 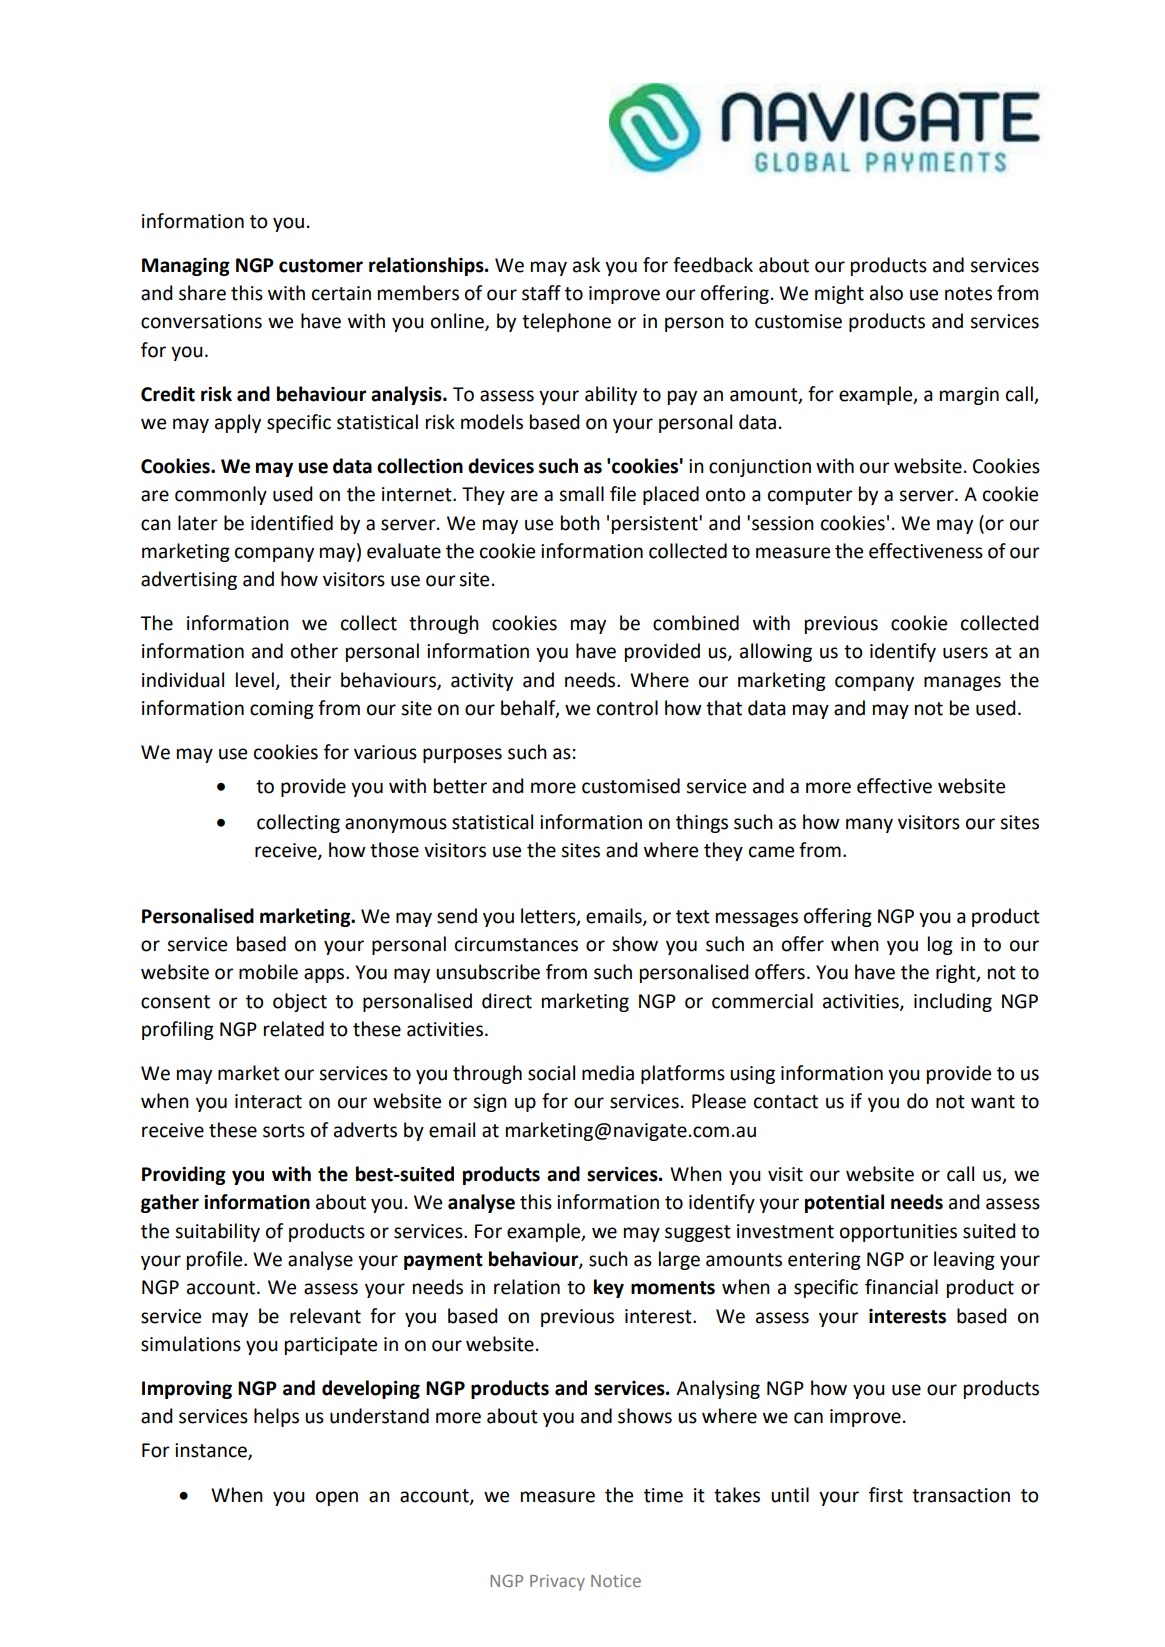 What do you see at coordinates (608, 1073) in the image?
I see `media` at bounding box center [608, 1073].
